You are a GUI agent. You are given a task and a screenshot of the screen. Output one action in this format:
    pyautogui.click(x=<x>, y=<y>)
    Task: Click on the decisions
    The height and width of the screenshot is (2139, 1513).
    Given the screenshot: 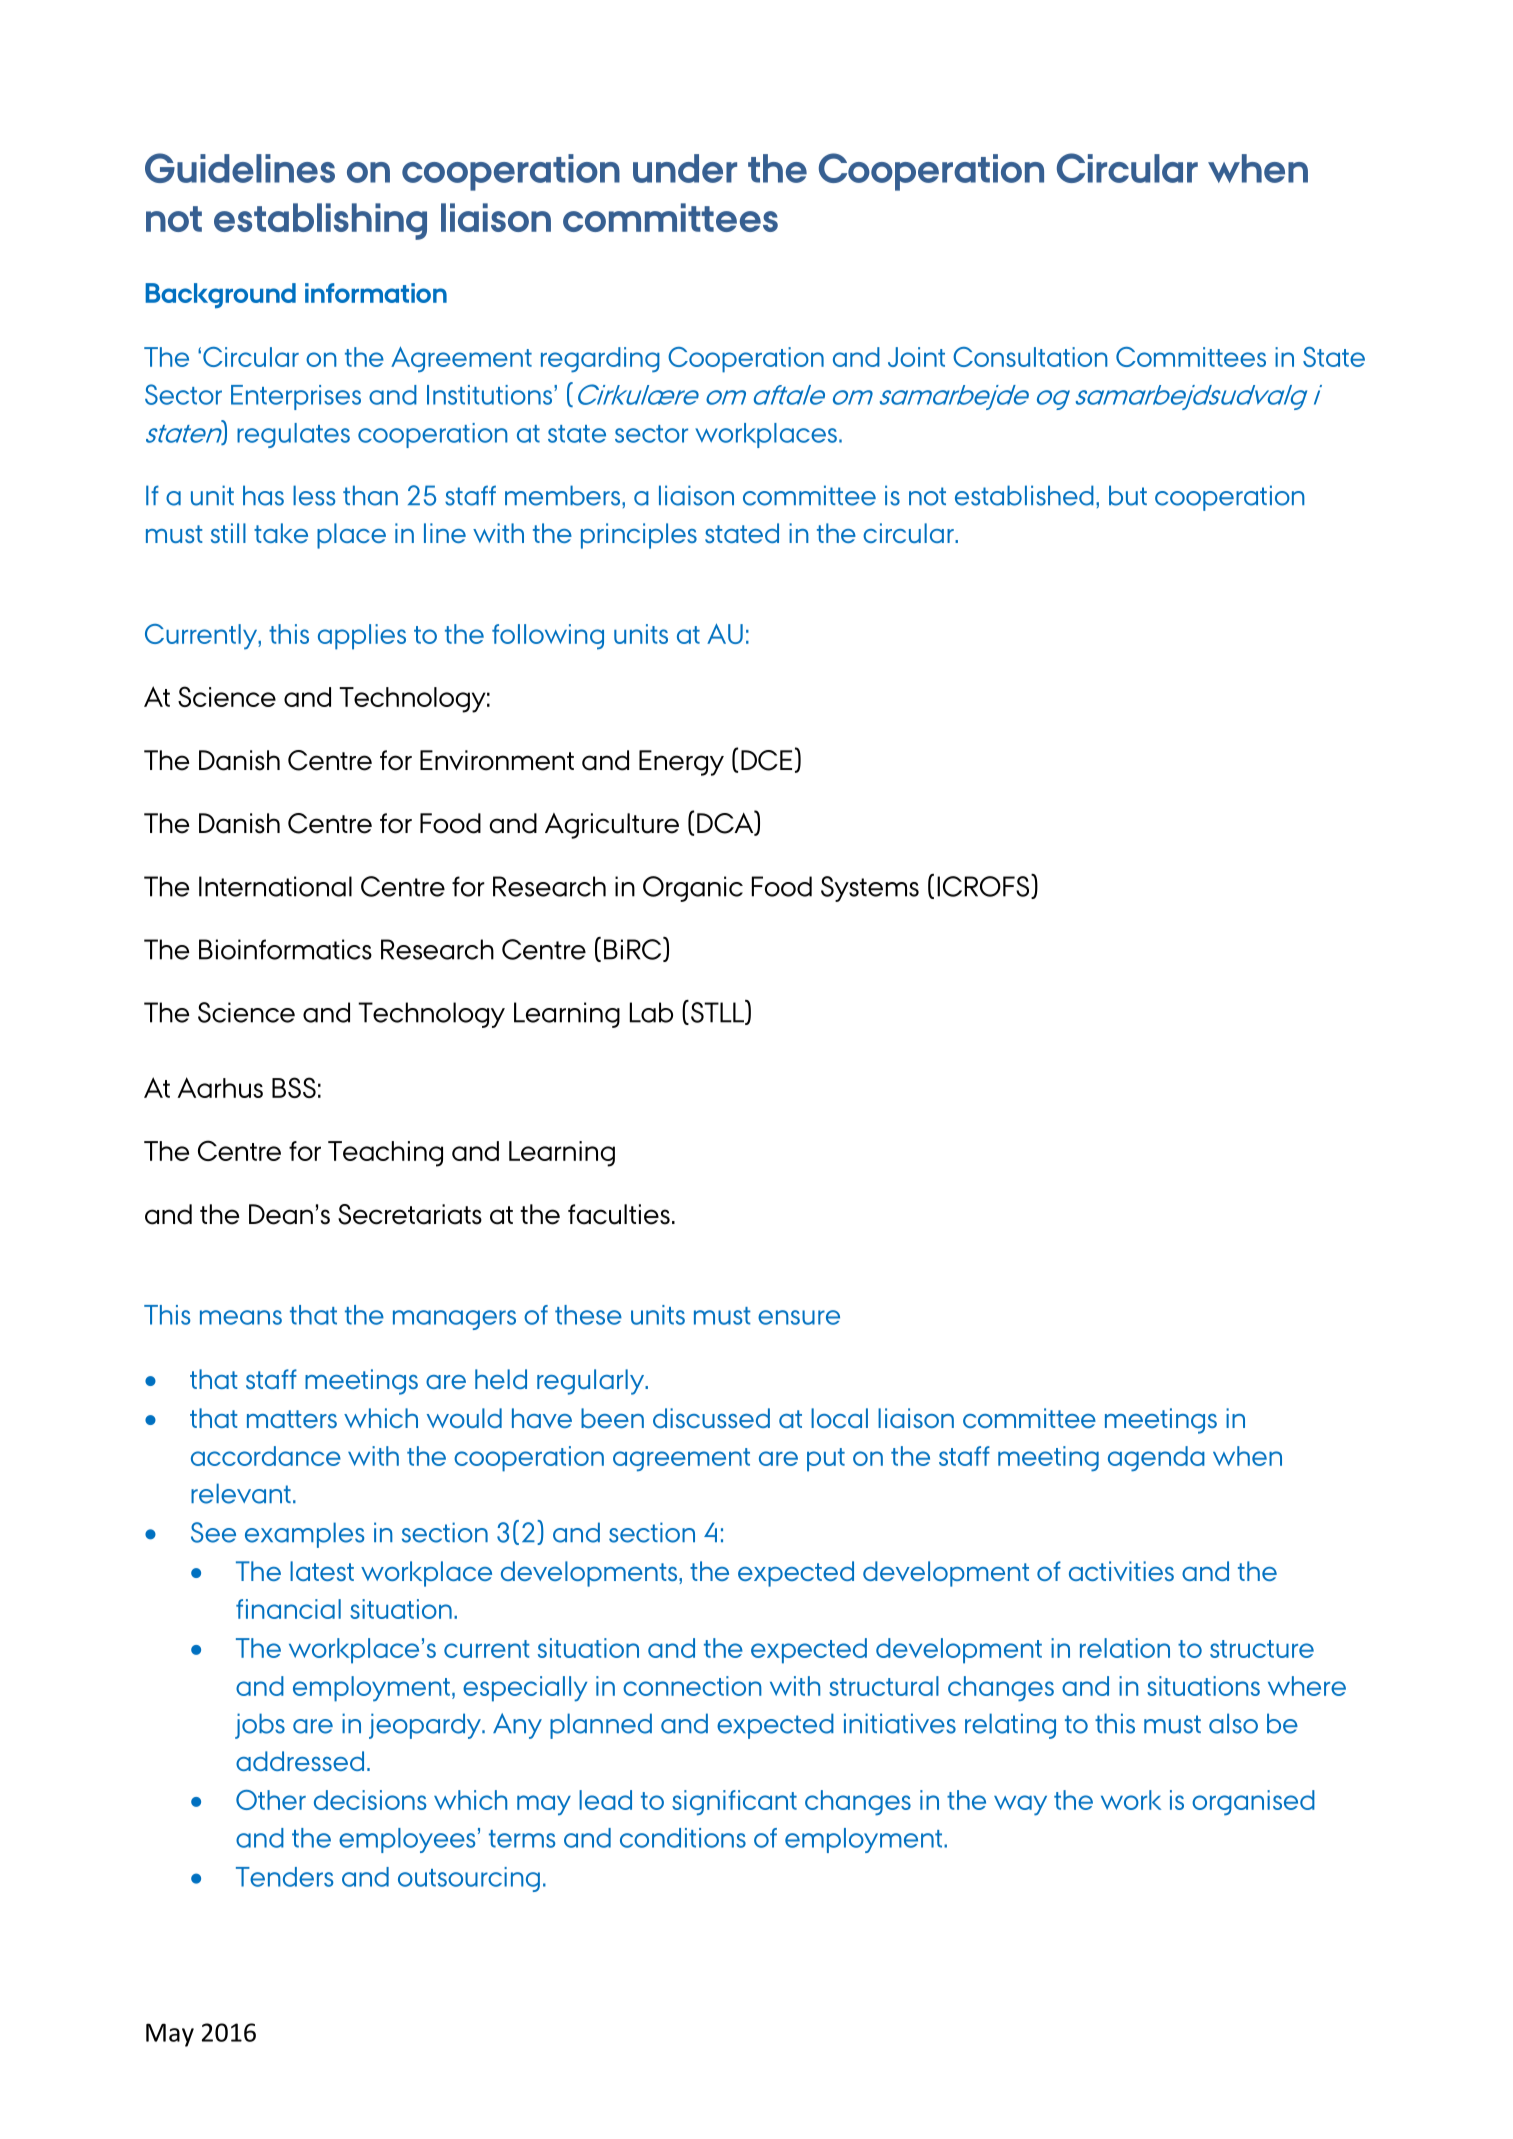 What is the action you would take?
    pyautogui.click(x=370, y=1800)
